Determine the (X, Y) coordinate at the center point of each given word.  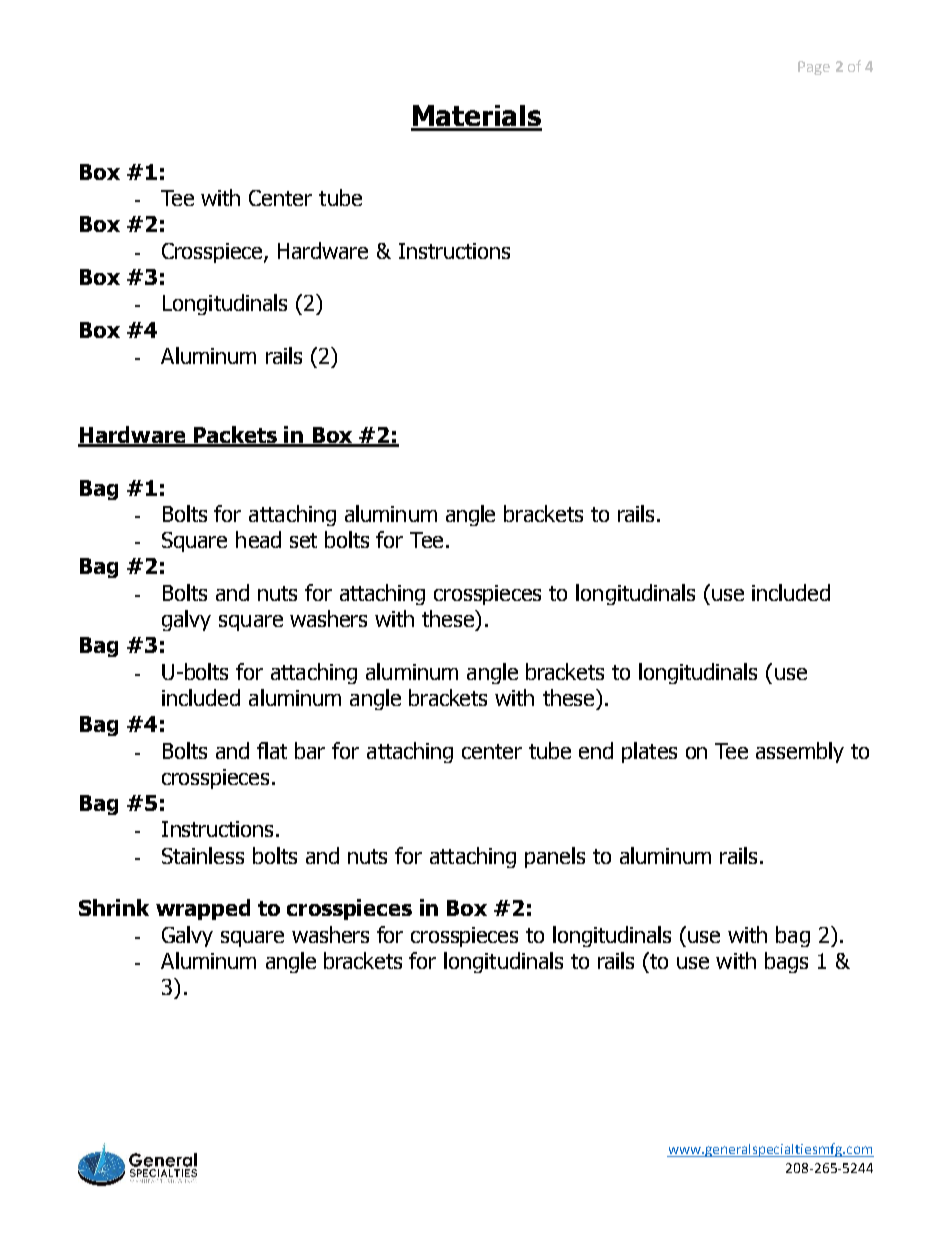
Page (814, 68)
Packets (236, 436)
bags (786, 962)
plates (649, 752)
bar (310, 750)
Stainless (203, 855)
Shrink (114, 907)
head (258, 539)
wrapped (203, 909)
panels (555, 857)
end (596, 750)
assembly (800, 752)
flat (272, 750)
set (303, 540)
